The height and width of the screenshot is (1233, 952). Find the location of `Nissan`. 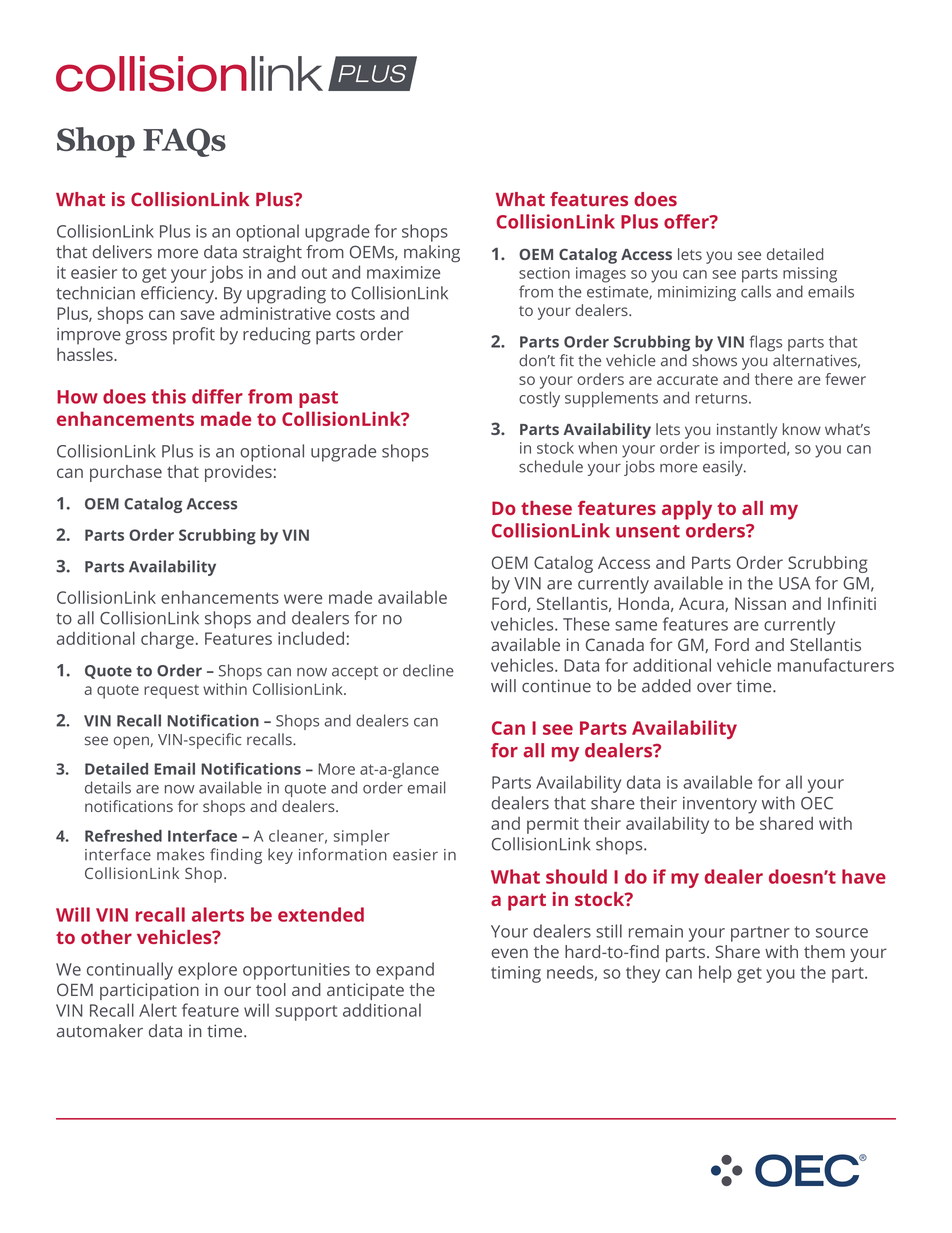

Nissan is located at coordinates (760, 603).
